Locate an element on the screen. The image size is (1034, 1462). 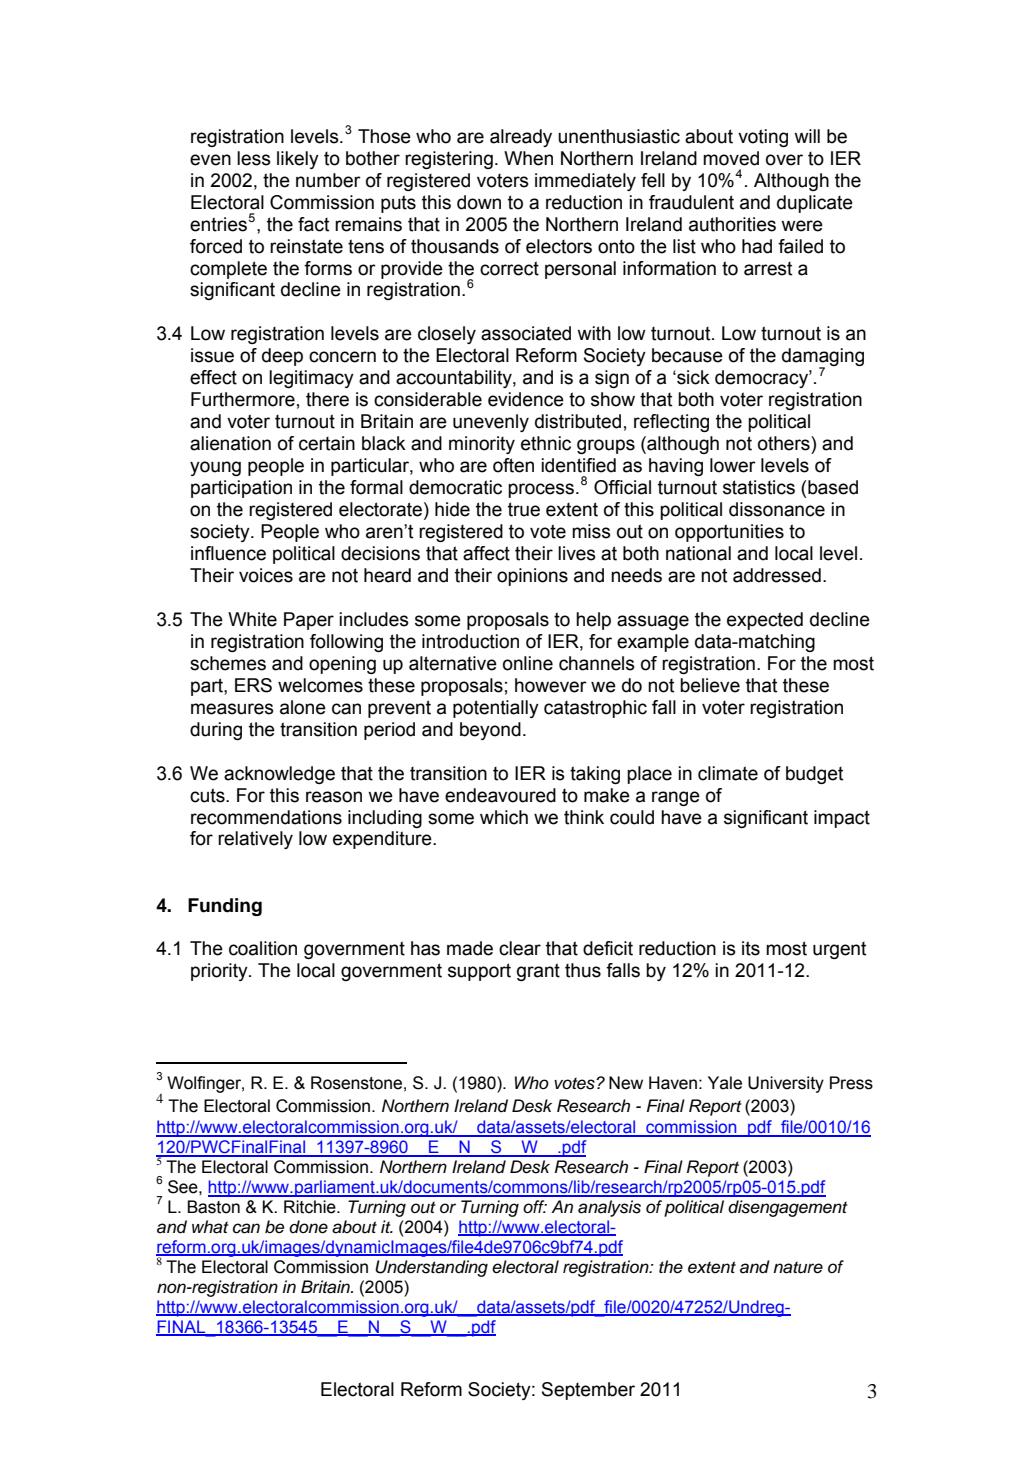
When is located at coordinates (528, 158).
